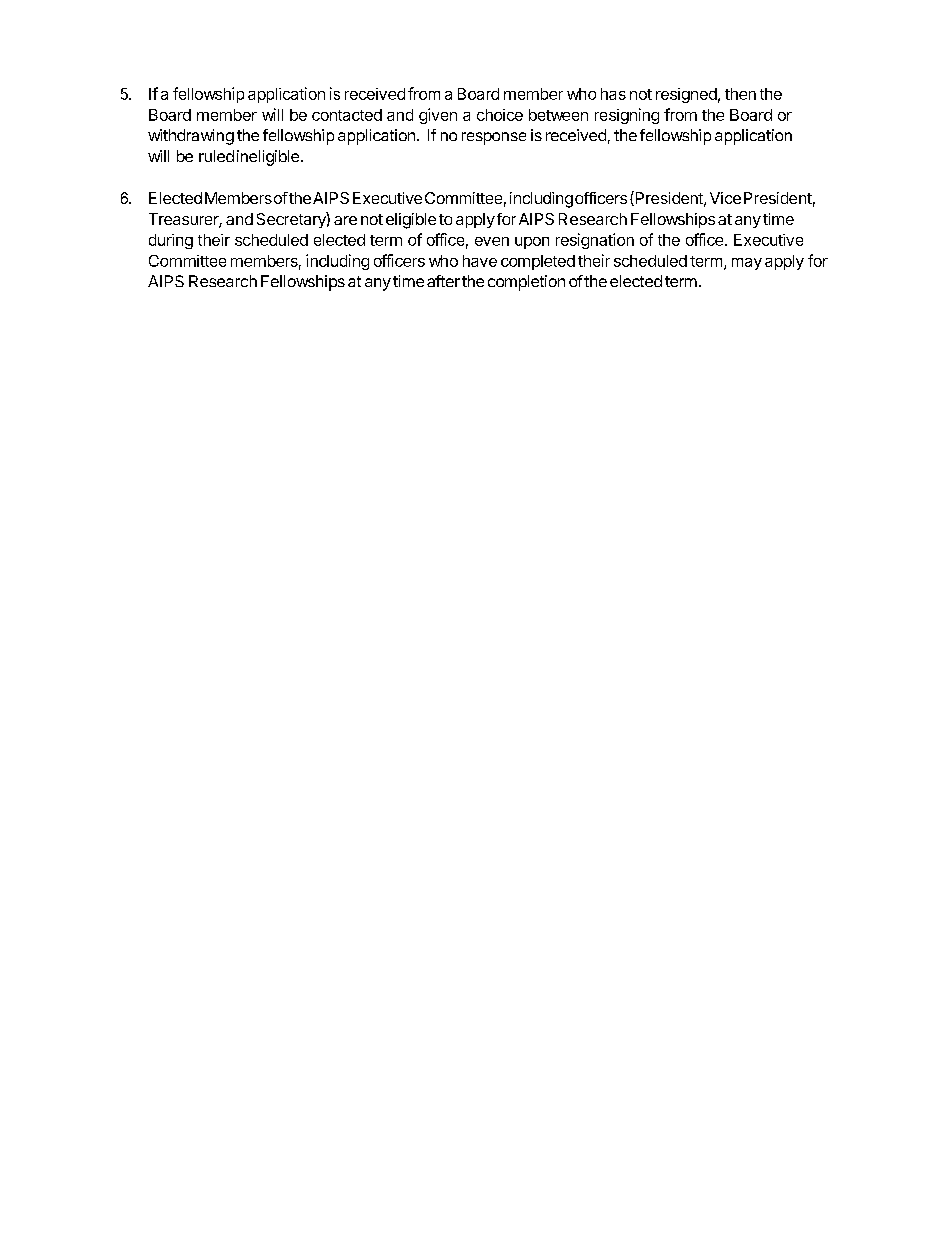 This document has height=1233, width=952. I want to click on have, so click(480, 261).
